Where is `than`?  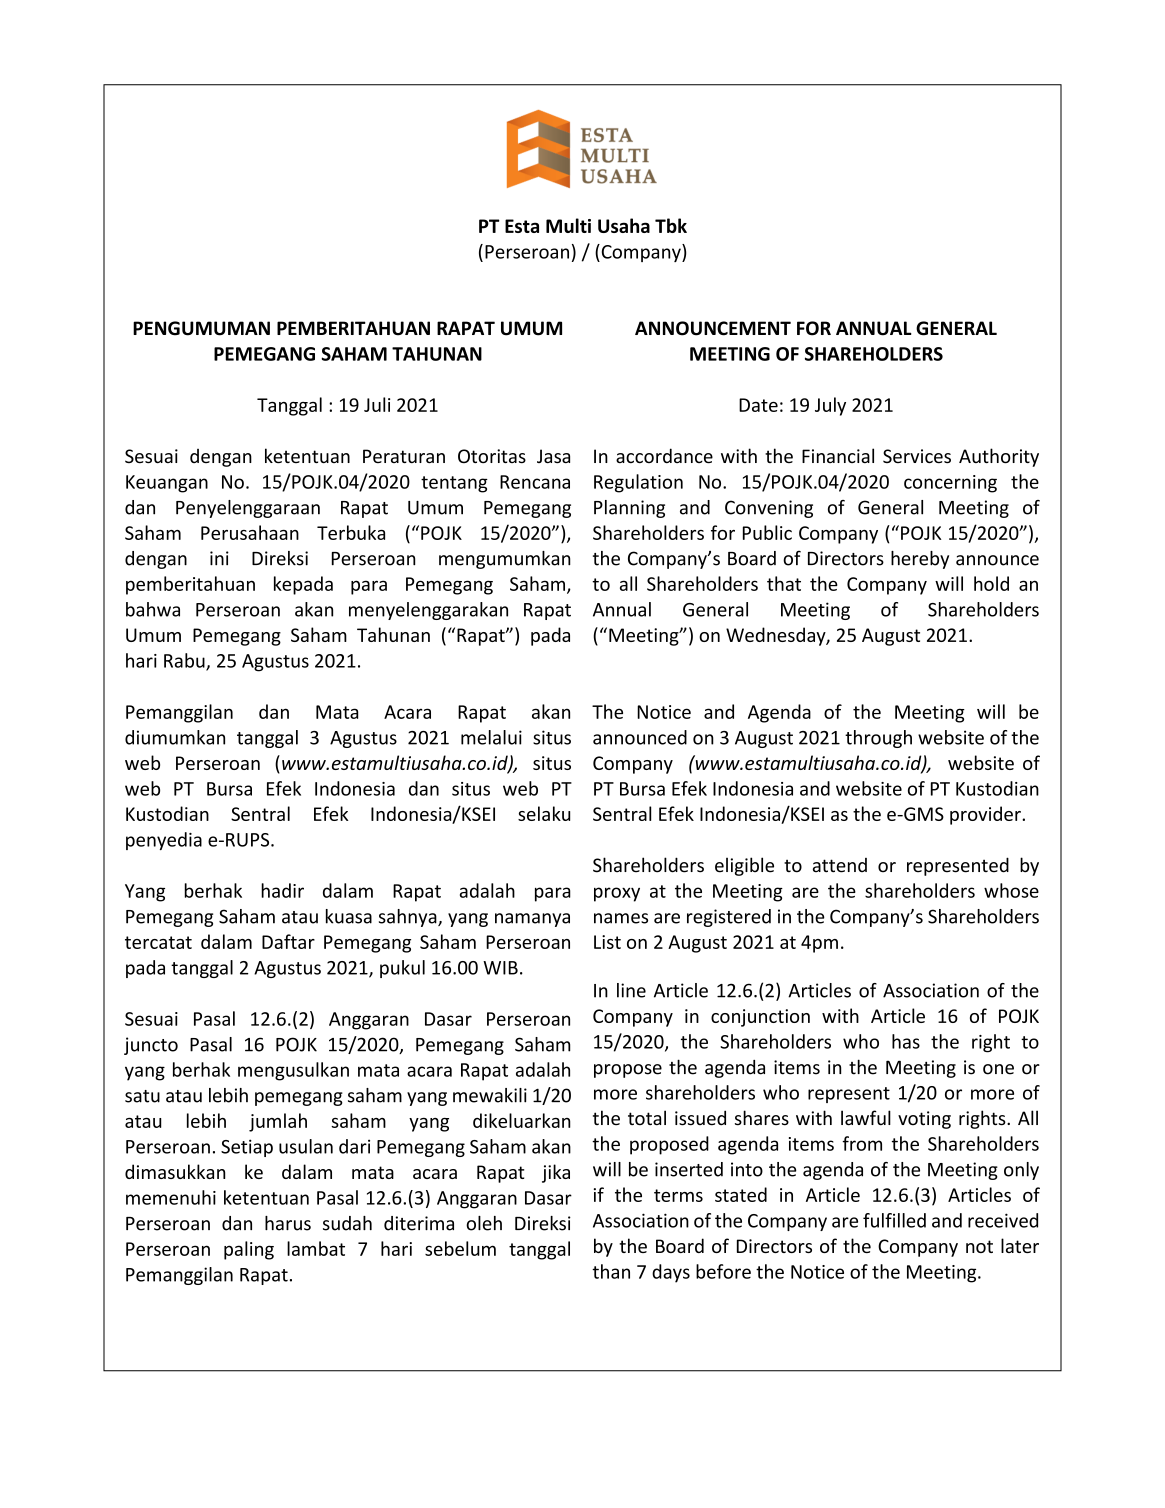 than is located at coordinates (611, 1271).
